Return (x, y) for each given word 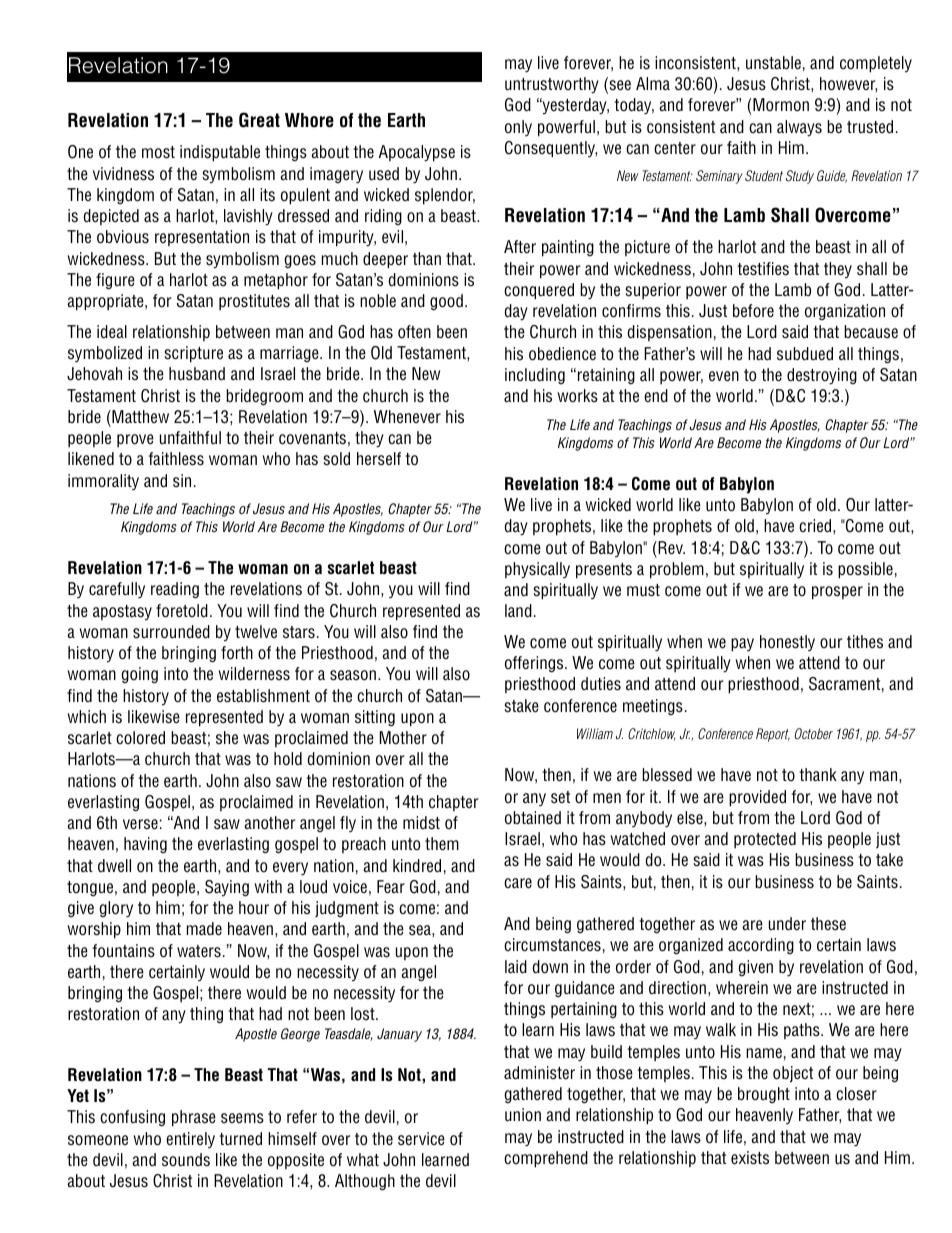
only (518, 128)
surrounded (171, 632)
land (518, 611)
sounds (186, 1160)
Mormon (781, 105)
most (158, 152)
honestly (787, 643)
